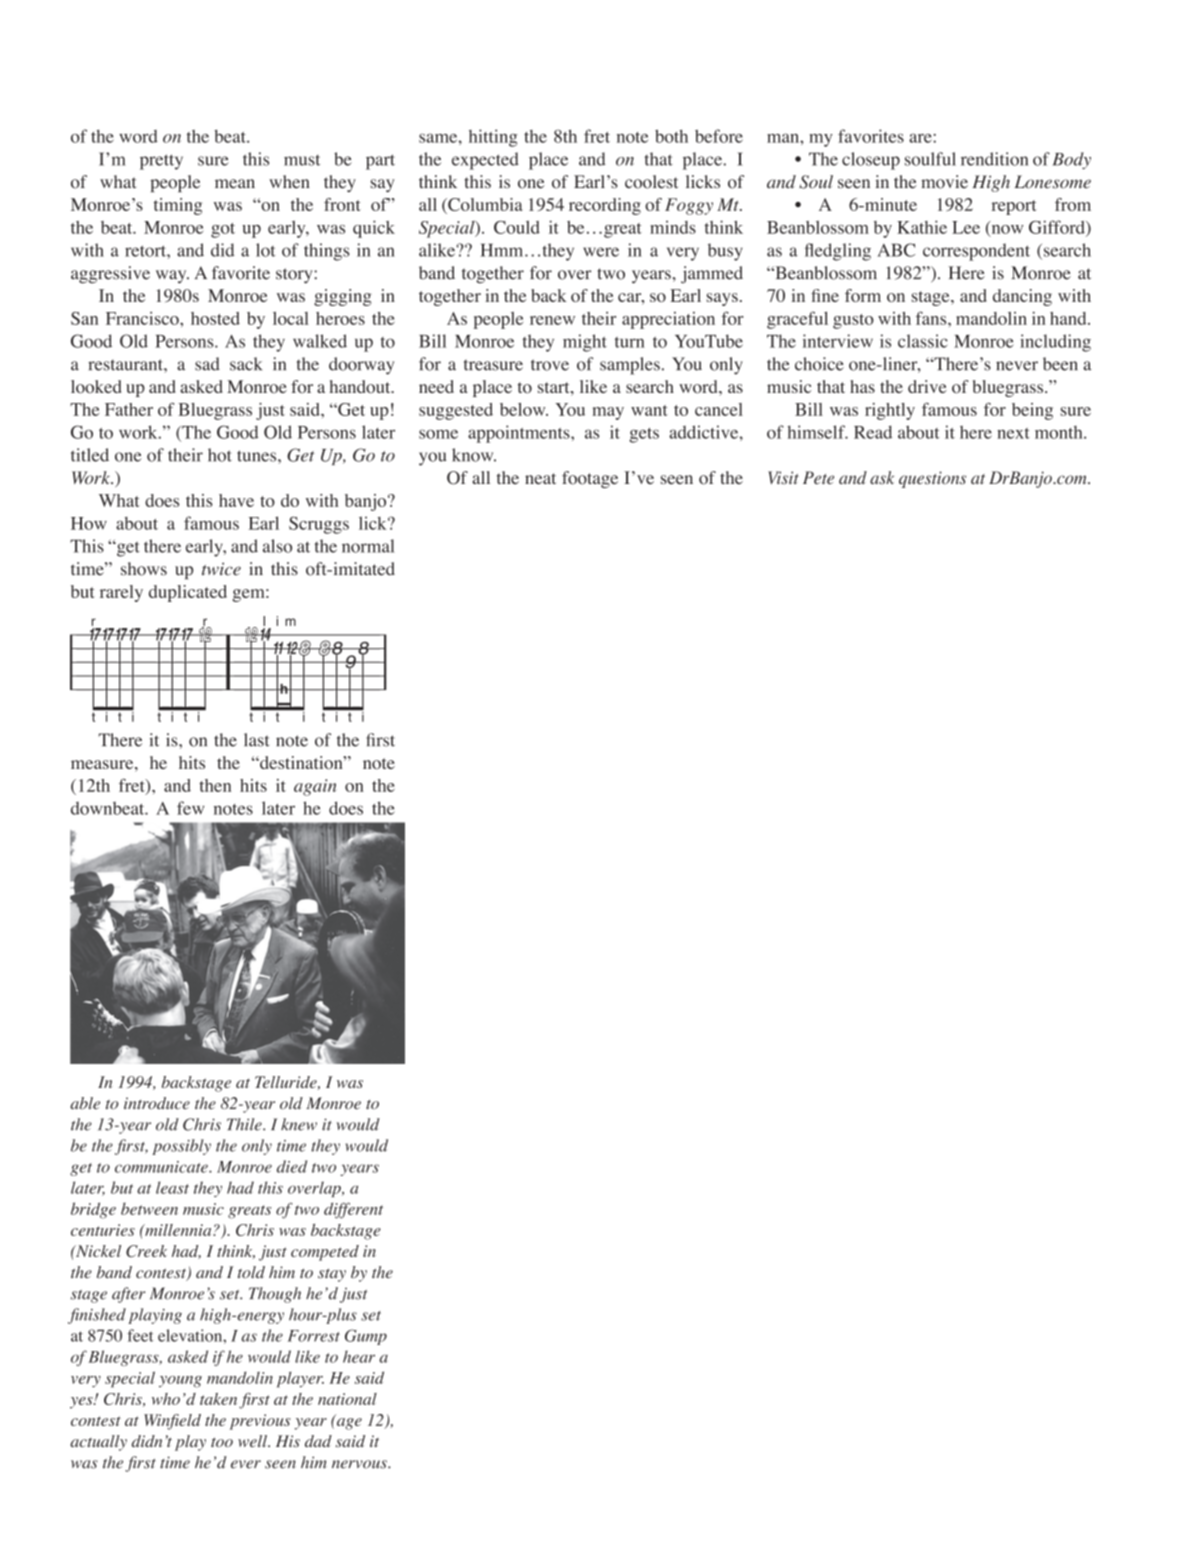  Describe the element at coordinates (190, 808) in the page. I see `few` at that location.
